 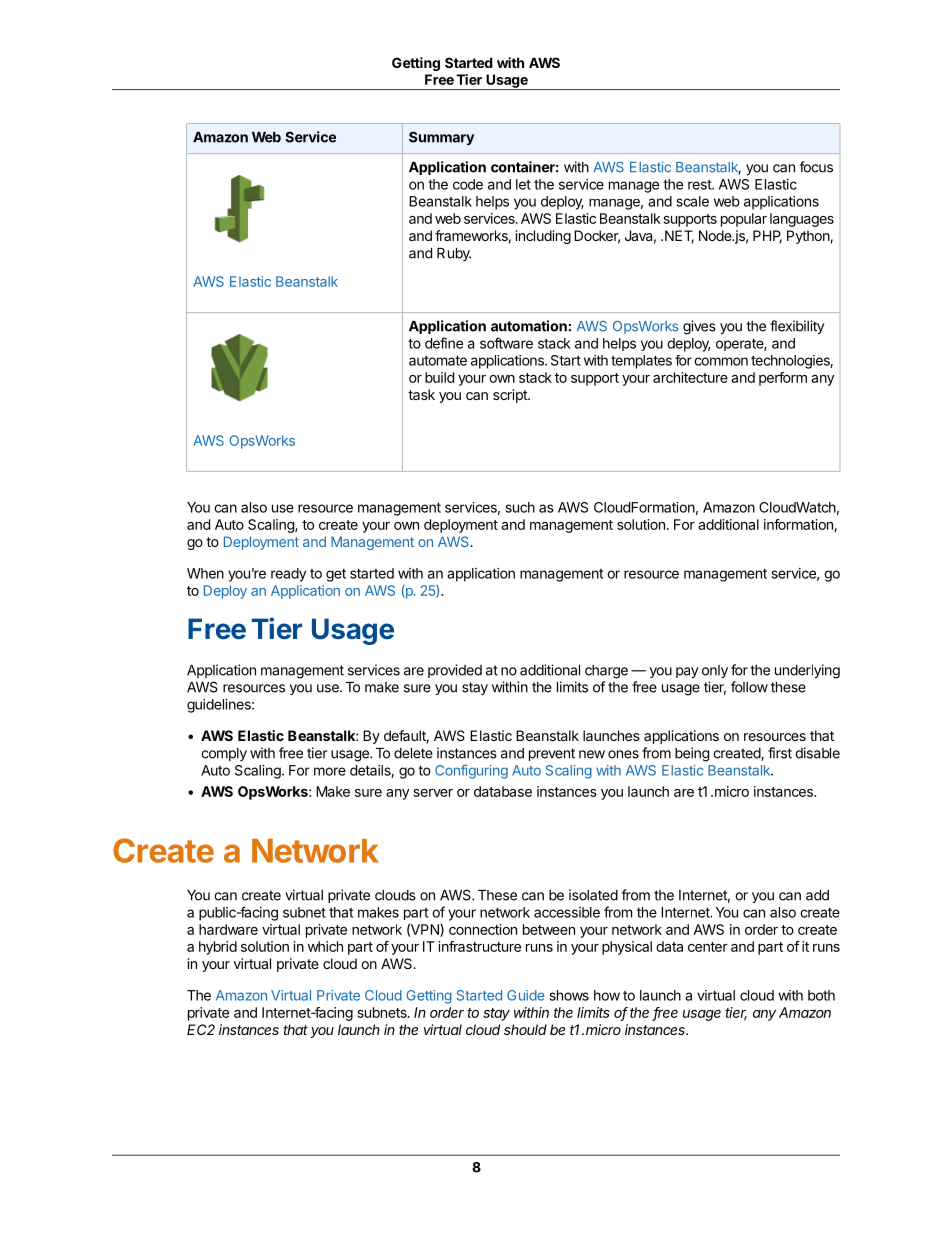 What do you see at coordinates (288, 575) in the document?
I see `ready` at bounding box center [288, 575].
